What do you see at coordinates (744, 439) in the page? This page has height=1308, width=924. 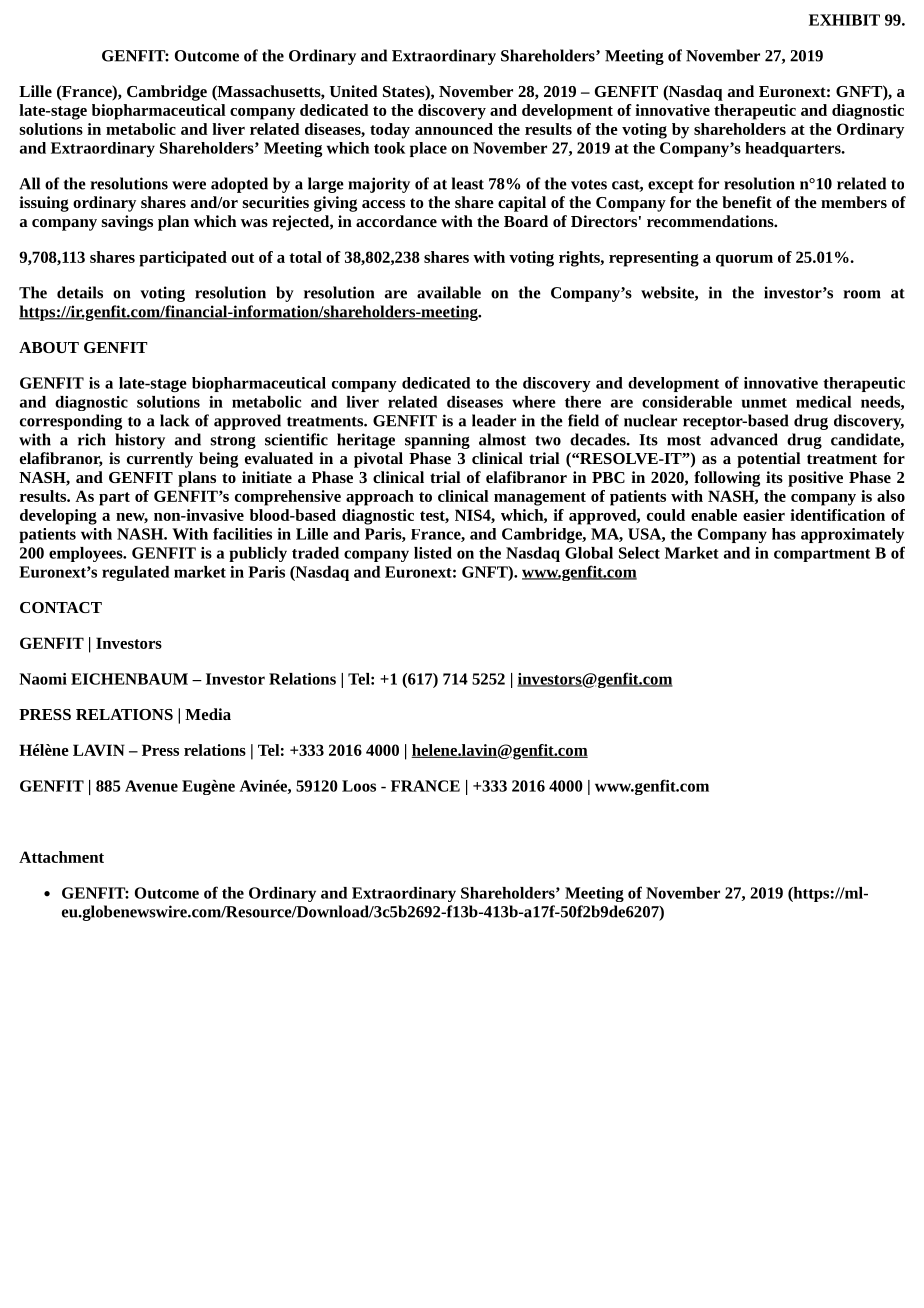 I see `advanced` at bounding box center [744, 439].
